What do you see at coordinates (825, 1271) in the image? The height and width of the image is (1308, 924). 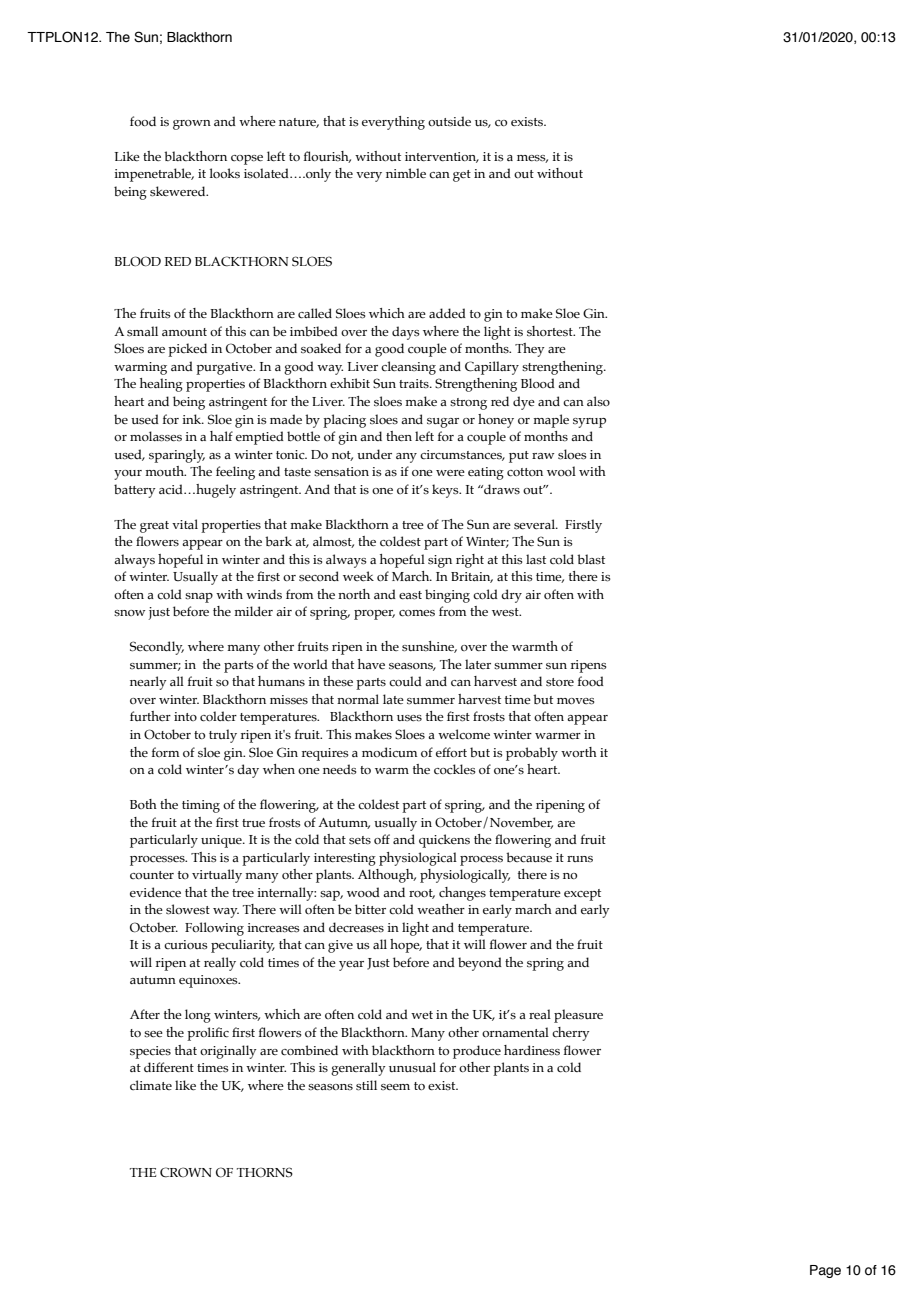 I see `Page` at bounding box center [825, 1271].
